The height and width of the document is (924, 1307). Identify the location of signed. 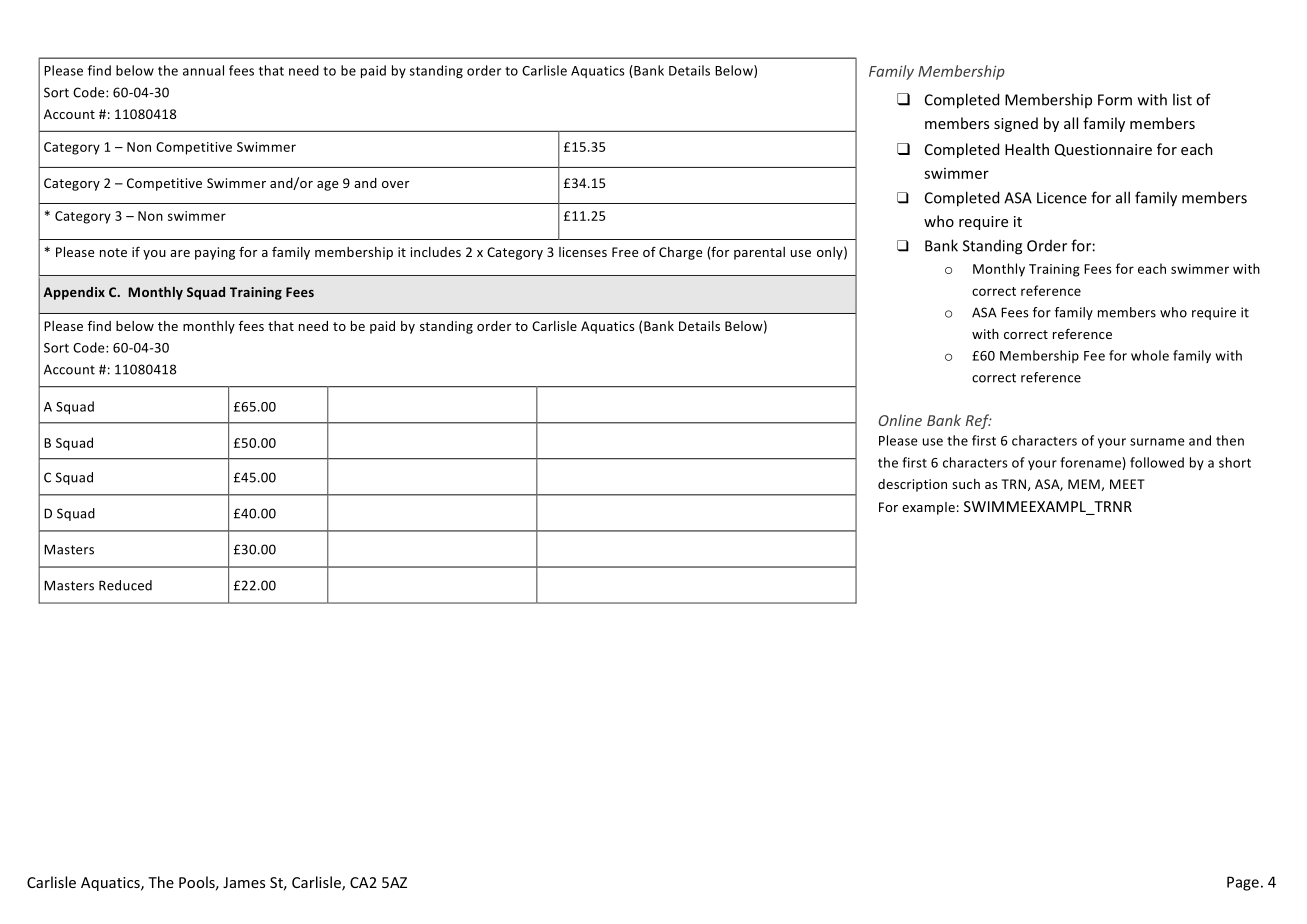
(1016, 124).
